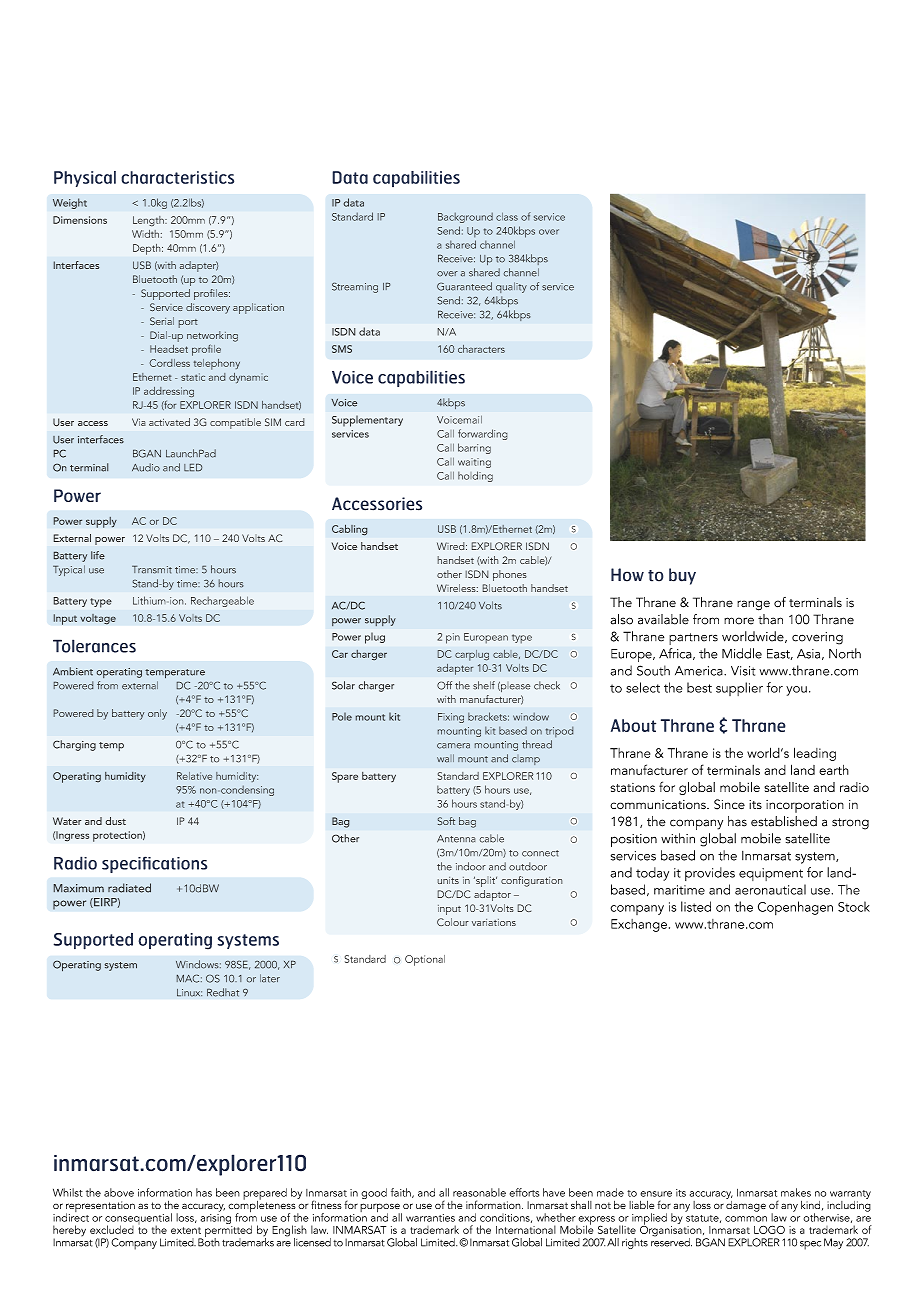 This screenshot has width=924, height=1308. What do you see at coordinates (138, 1220) in the screenshot?
I see `consequential` at bounding box center [138, 1220].
